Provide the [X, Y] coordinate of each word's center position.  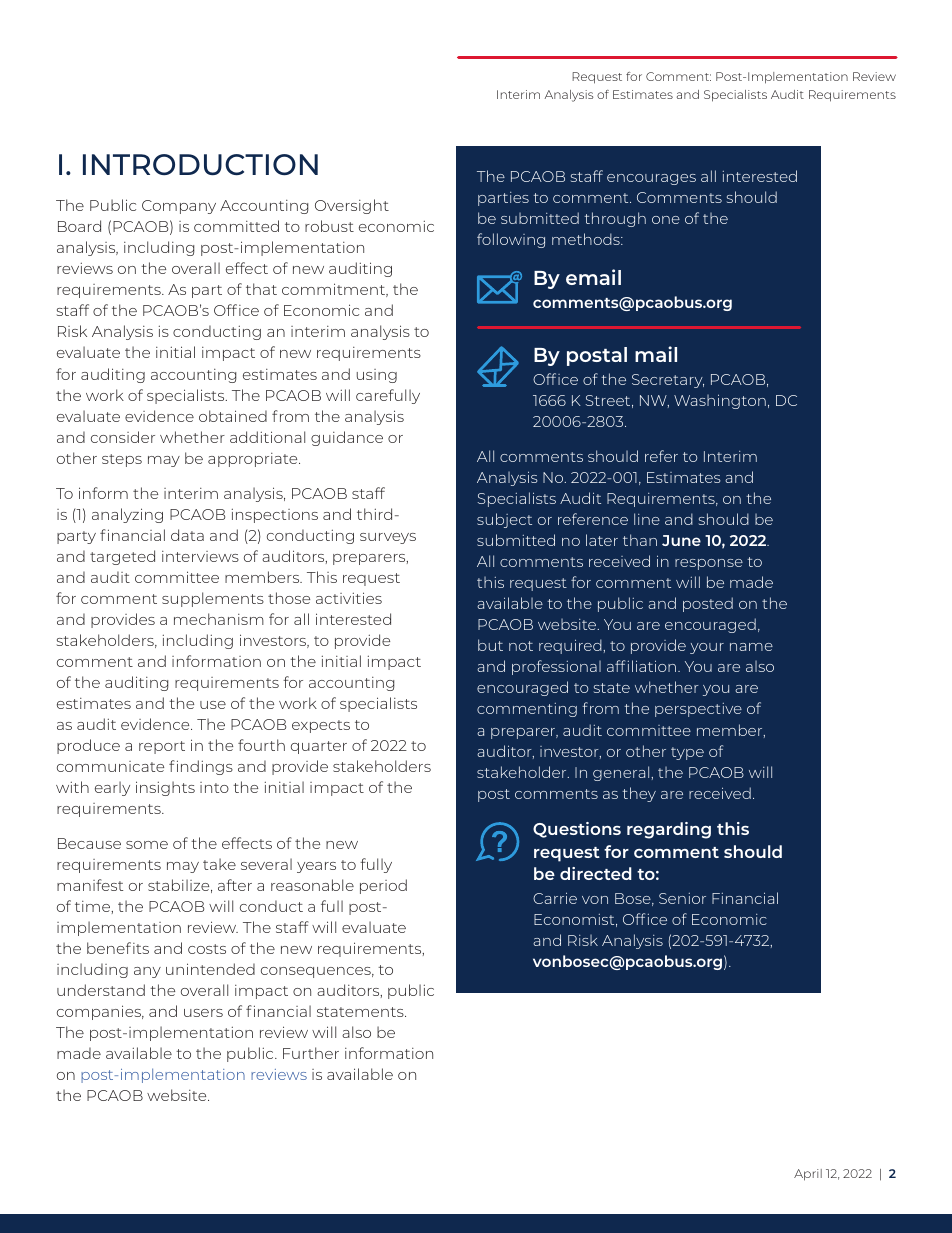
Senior [682, 898]
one [666, 220]
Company [179, 207]
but [490, 645]
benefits [118, 948]
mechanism [219, 619]
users [203, 1013]
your [707, 648]
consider [123, 437]
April [808, 1175]
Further [311, 1053]
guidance [347, 438]
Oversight [352, 206]
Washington [720, 401]
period [383, 886]
